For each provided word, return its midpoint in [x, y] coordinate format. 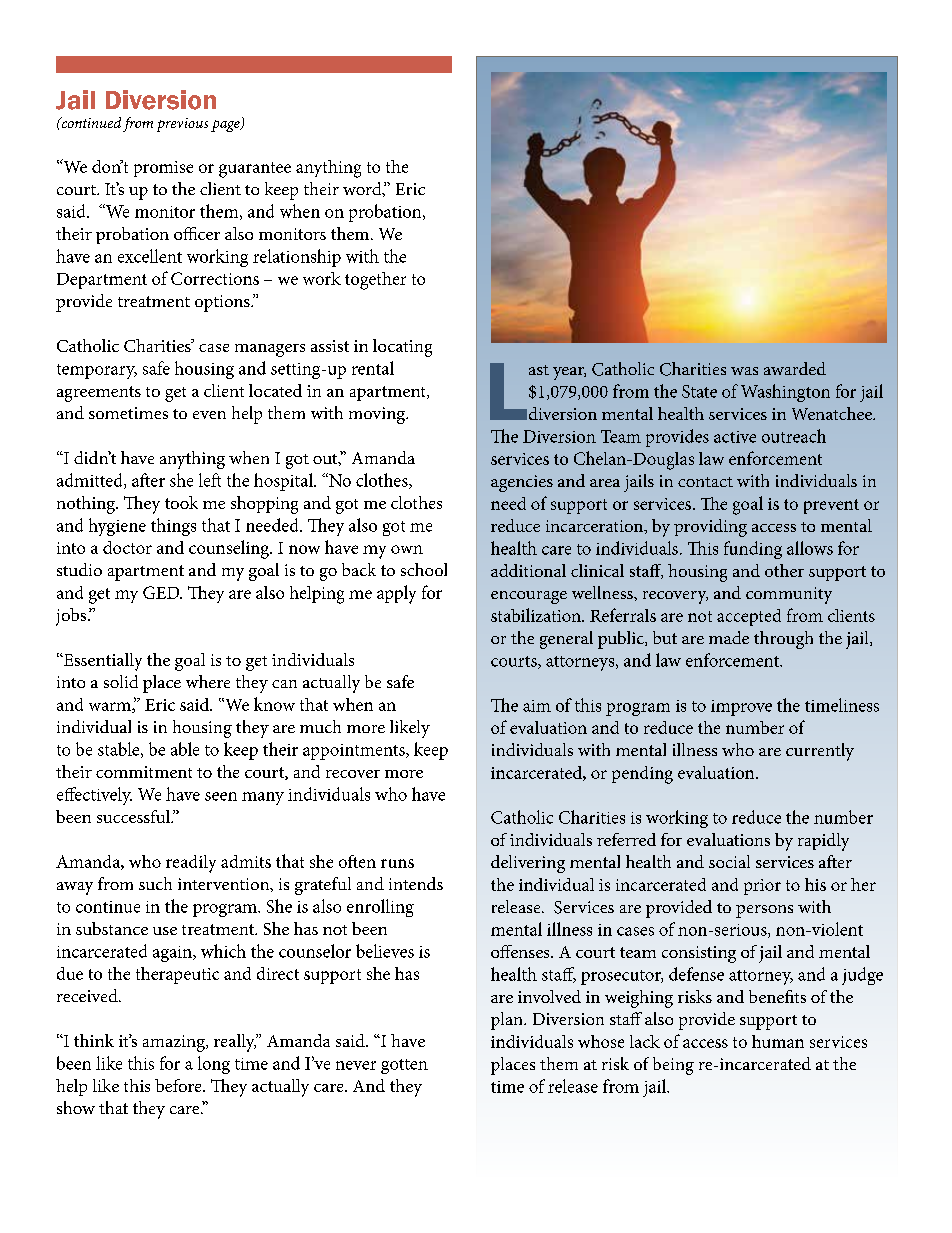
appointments [355, 752]
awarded [795, 368]
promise [163, 169]
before [179, 1085]
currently [820, 752]
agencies [522, 483]
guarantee [255, 170]
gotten [404, 1066]
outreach [794, 436]
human [778, 1041]
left [210, 480]
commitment [144, 772]
